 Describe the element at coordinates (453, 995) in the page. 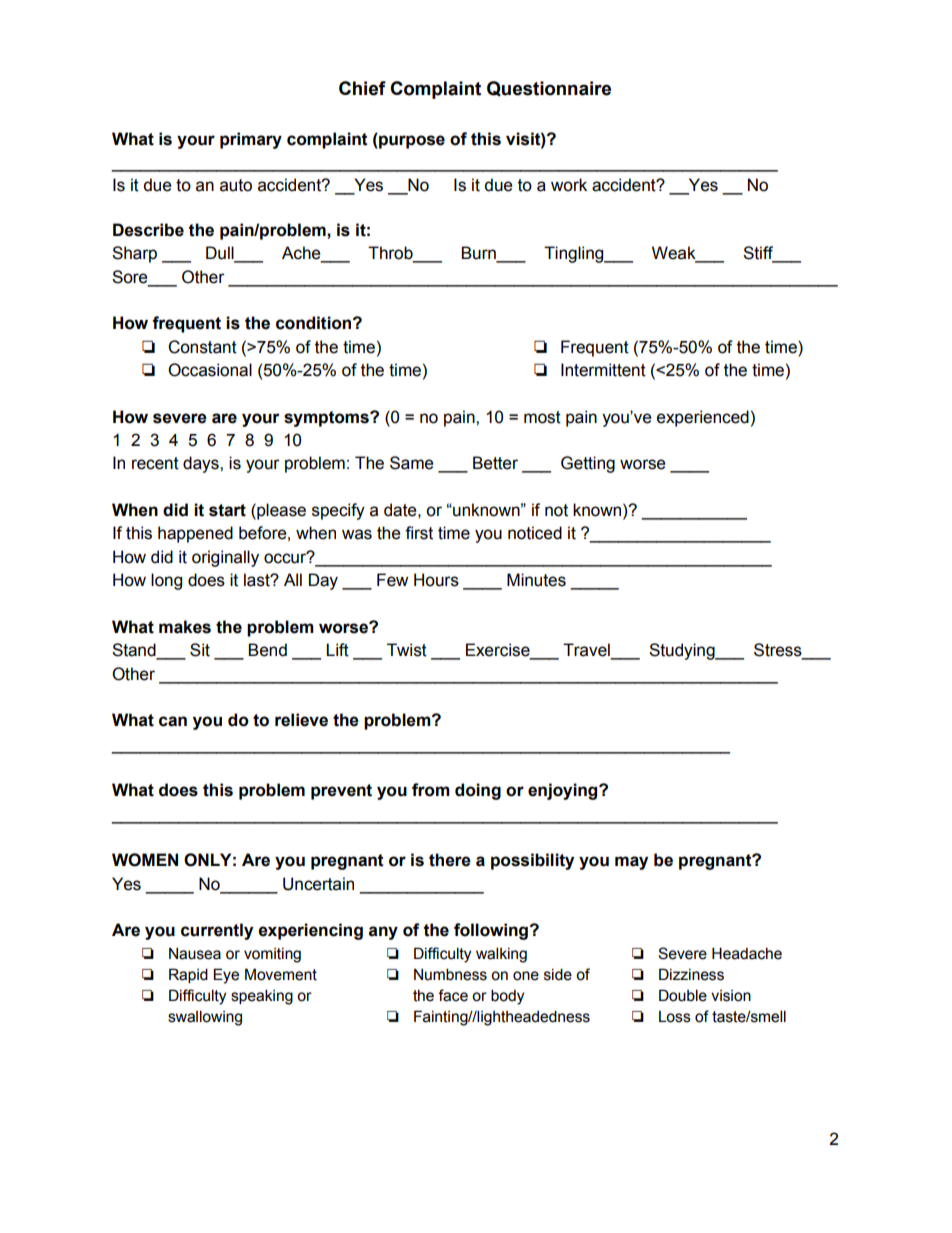

I see `face` at that location.
